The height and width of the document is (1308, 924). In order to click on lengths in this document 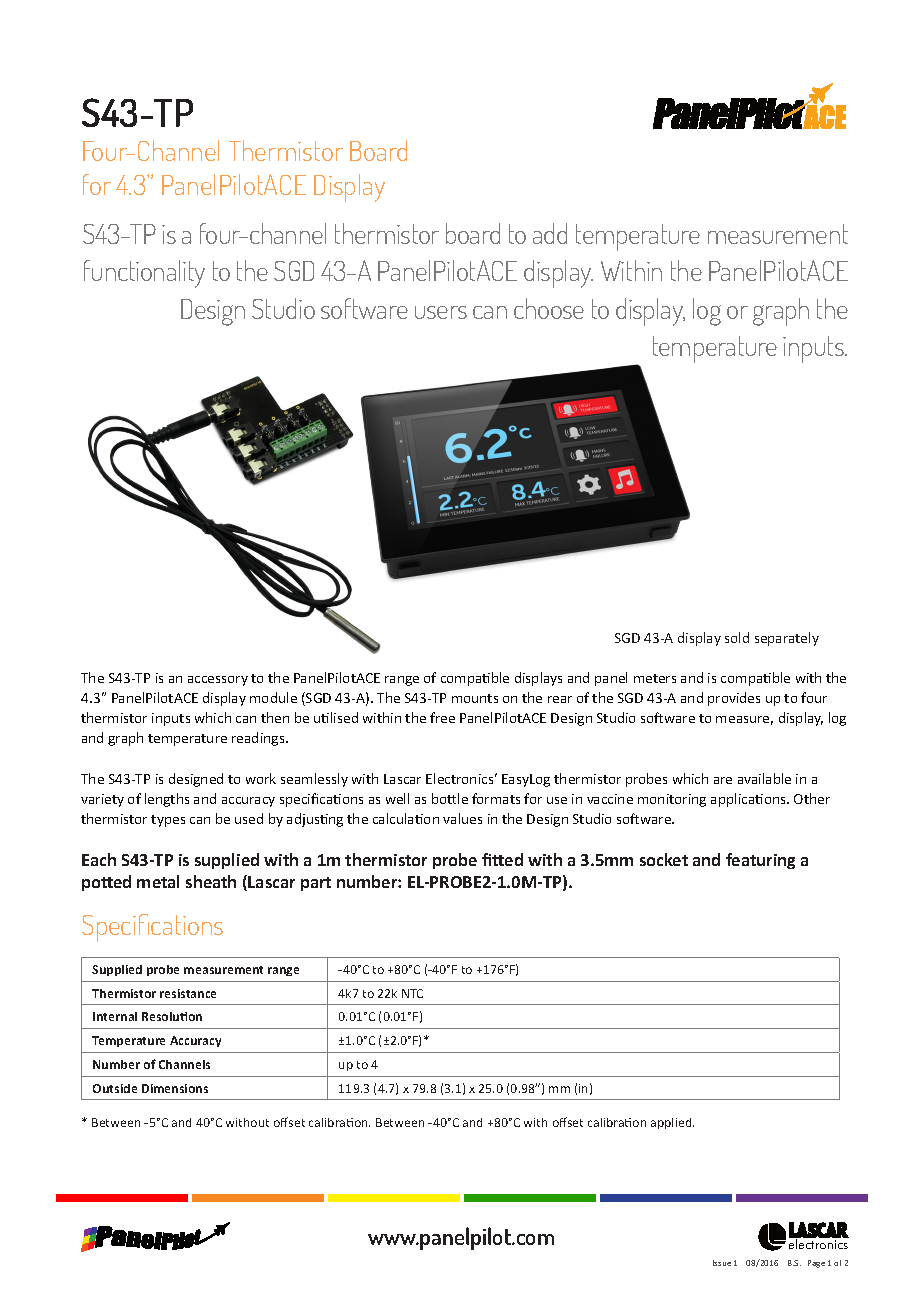, I will do `click(167, 800)`.
